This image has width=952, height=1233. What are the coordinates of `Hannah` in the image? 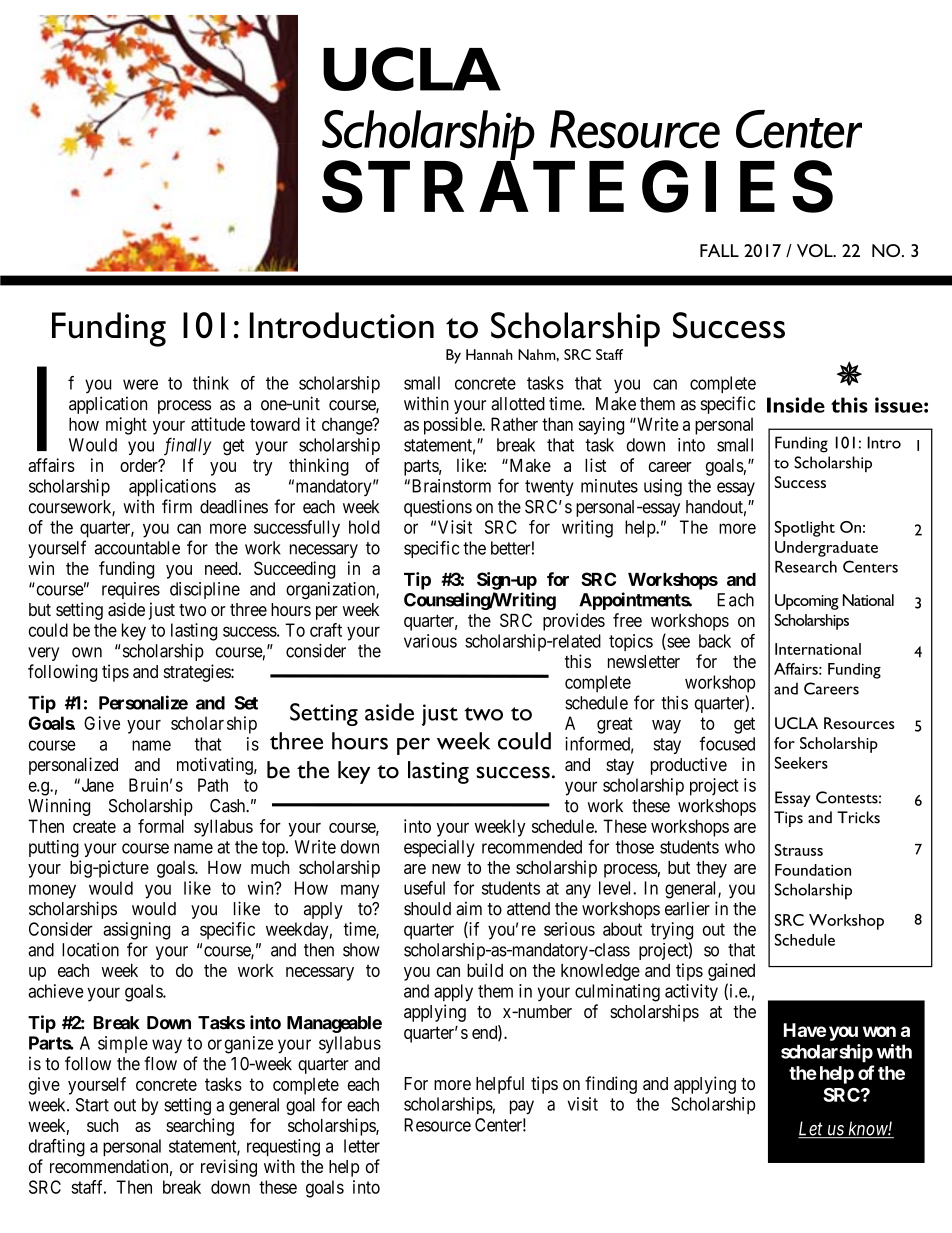 It's located at (489, 354).
